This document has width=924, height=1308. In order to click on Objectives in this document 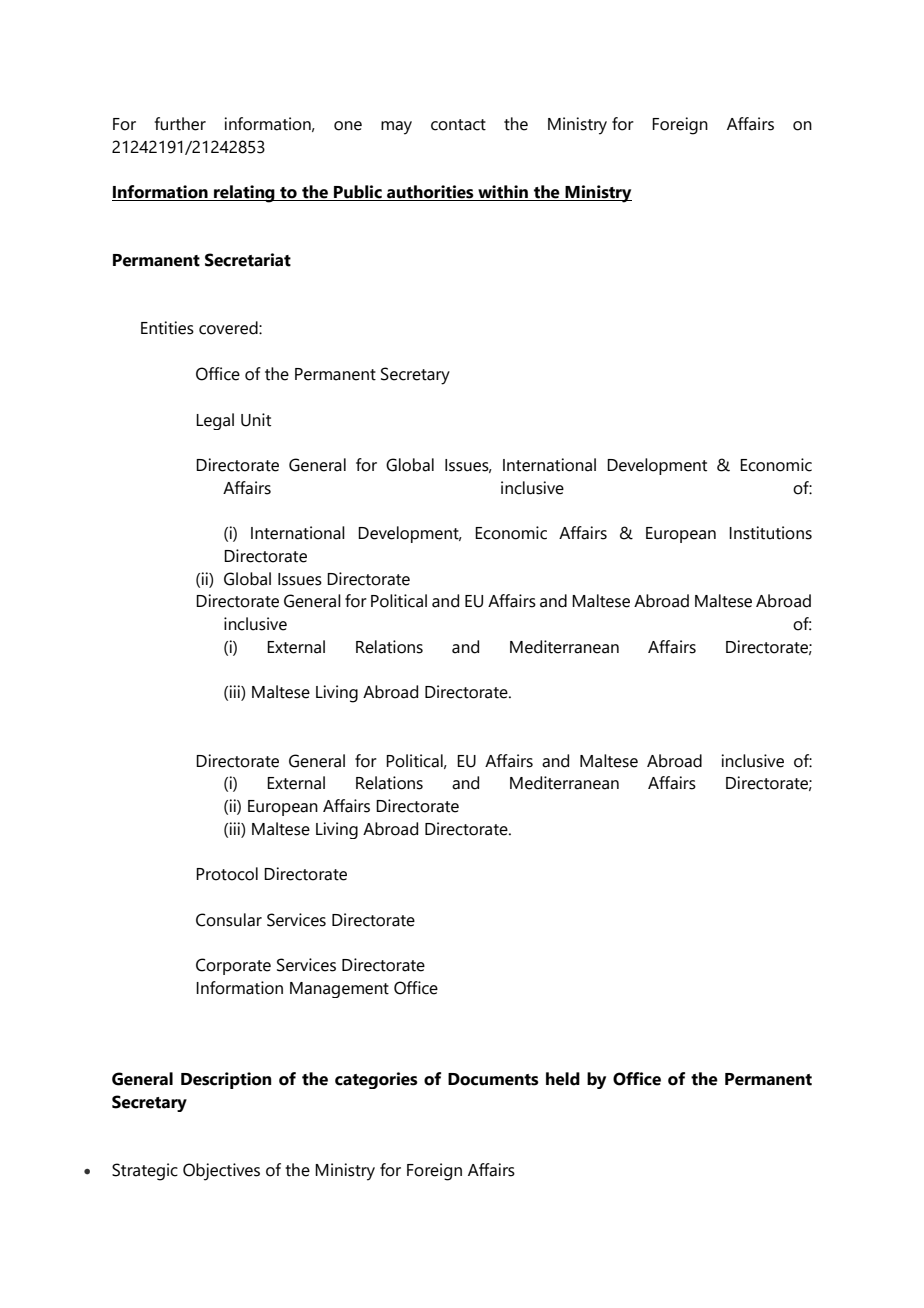, I will do `click(221, 1172)`.
